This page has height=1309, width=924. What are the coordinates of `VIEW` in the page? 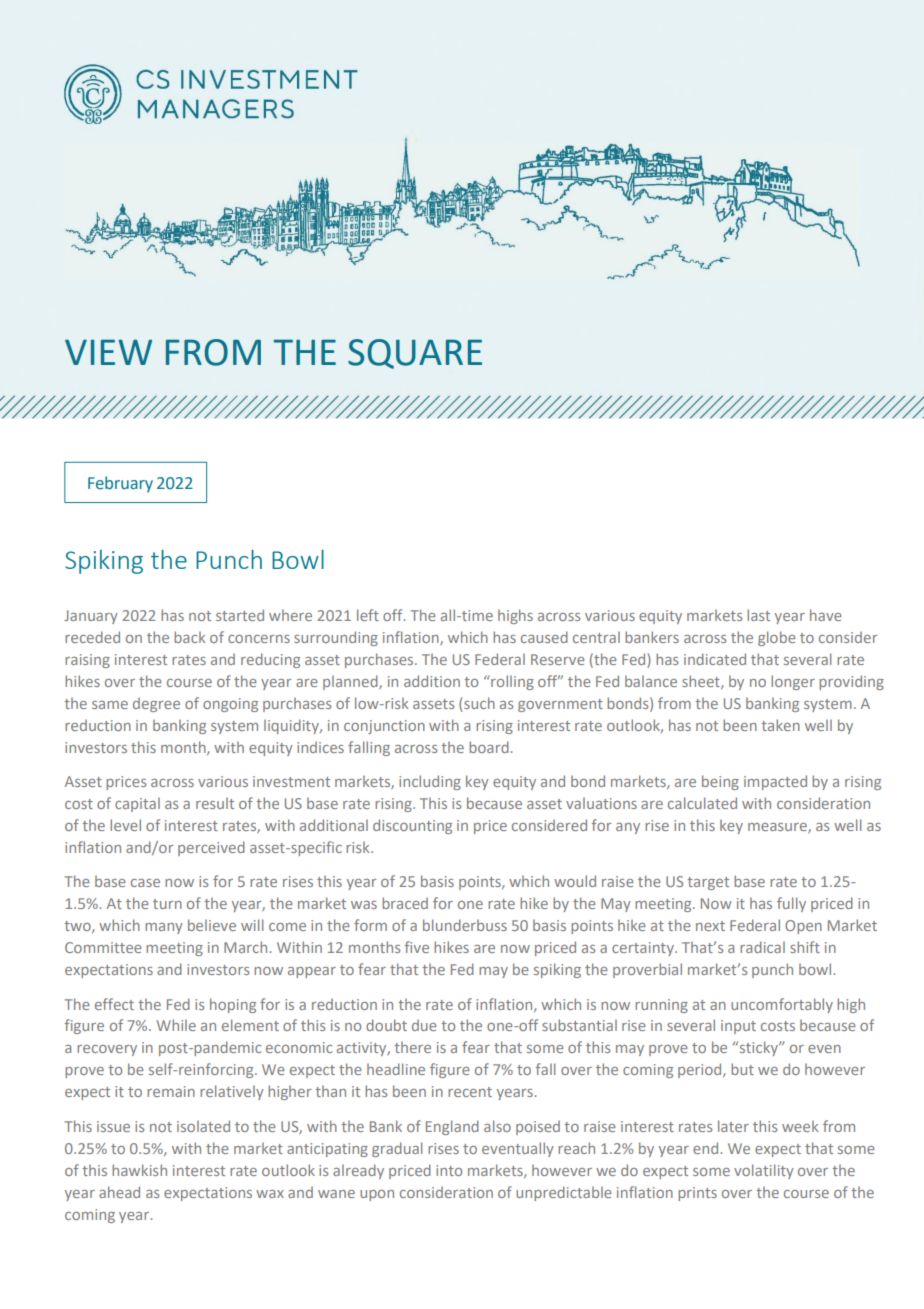 It's located at (108, 352).
